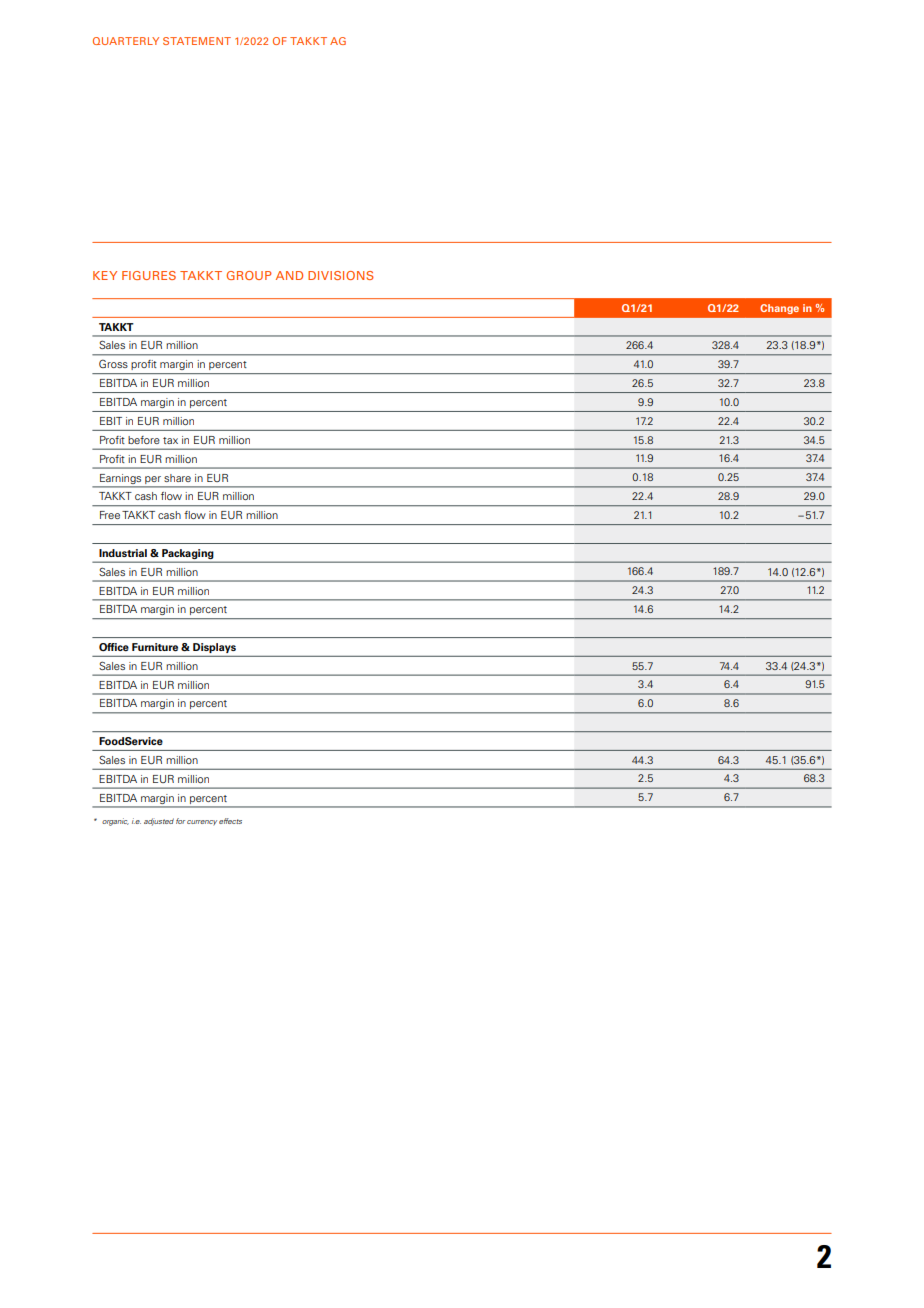 The width and height of the page is (924, 1308). Describe the element at coordinates (214, 648) in the page. I see `Displays` at that location.
